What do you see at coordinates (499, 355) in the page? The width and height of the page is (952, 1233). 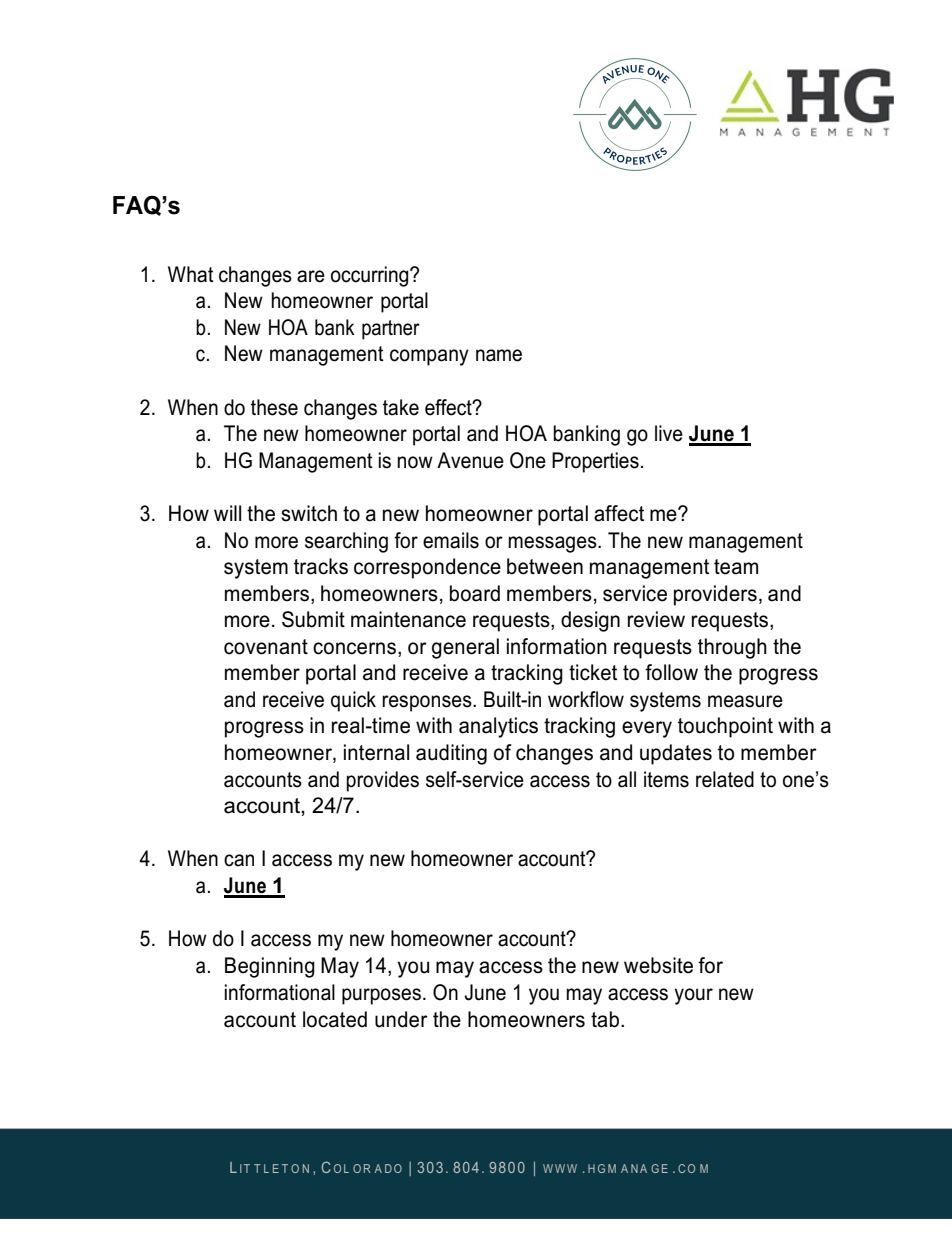 I see `name` at bounding box center [499, 355].
